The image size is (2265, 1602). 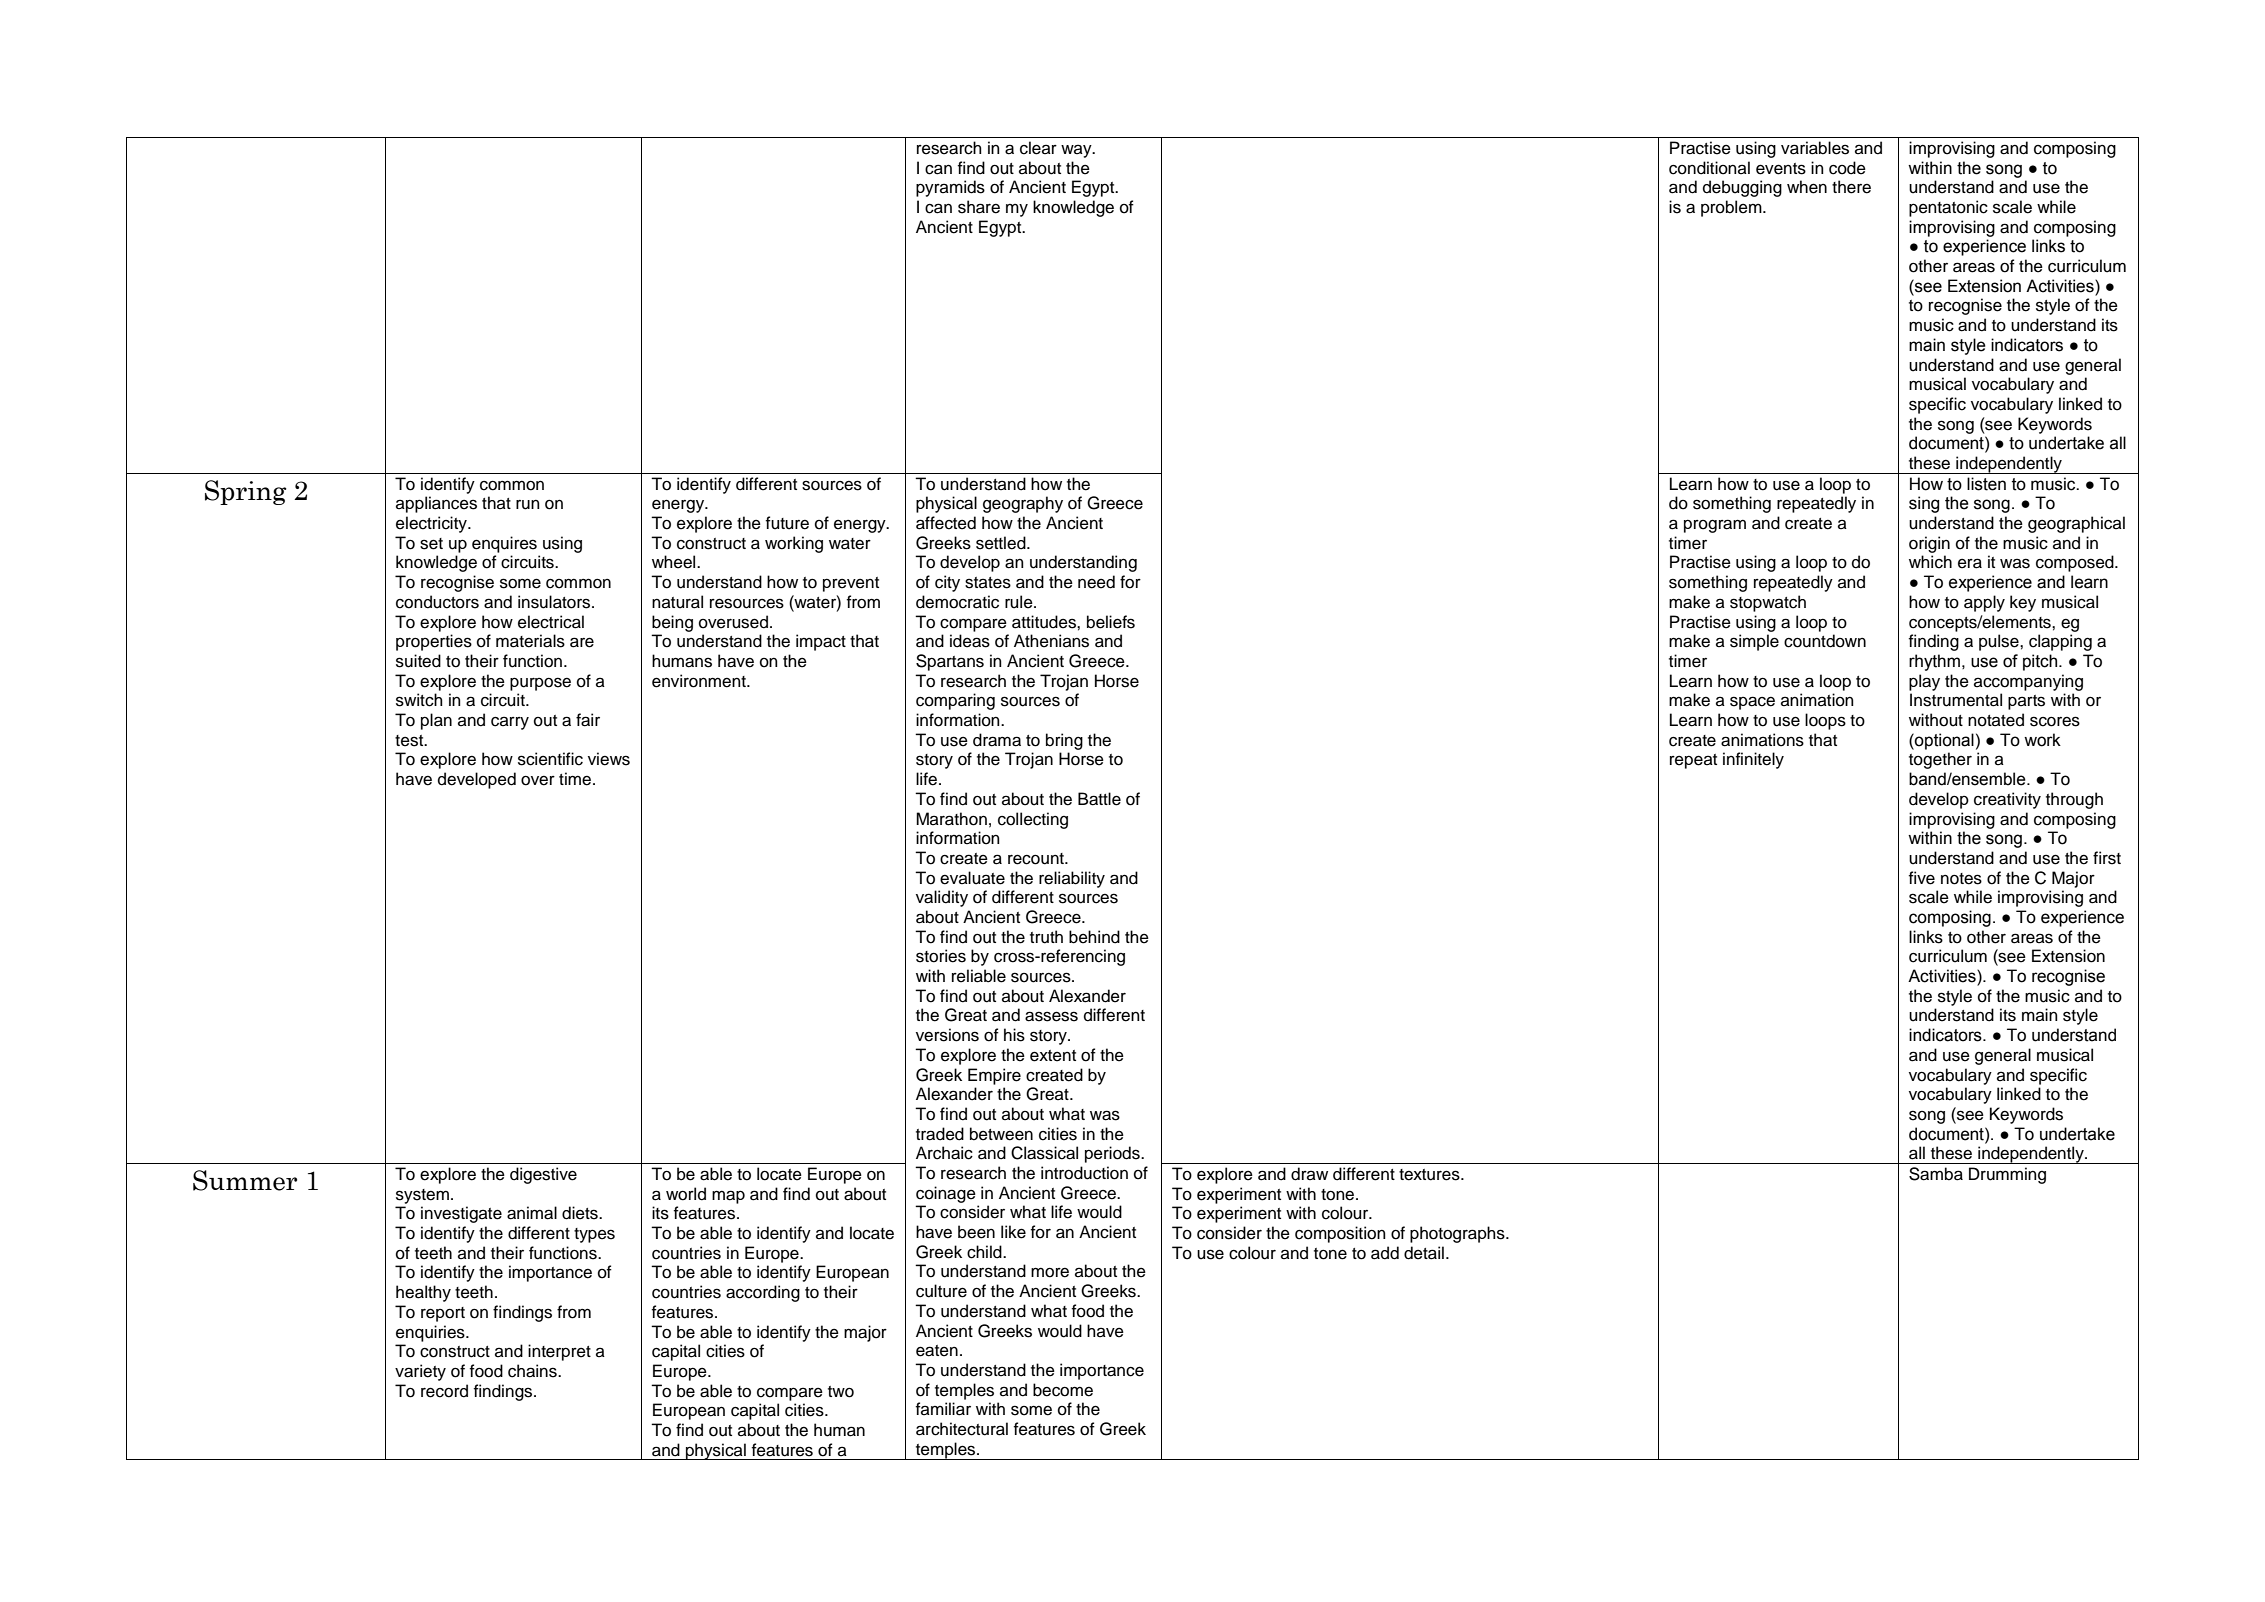 What do you see at coordinates (550, 759) in the screenshot?
I see `scientific` at bounding box center [550, 759].
